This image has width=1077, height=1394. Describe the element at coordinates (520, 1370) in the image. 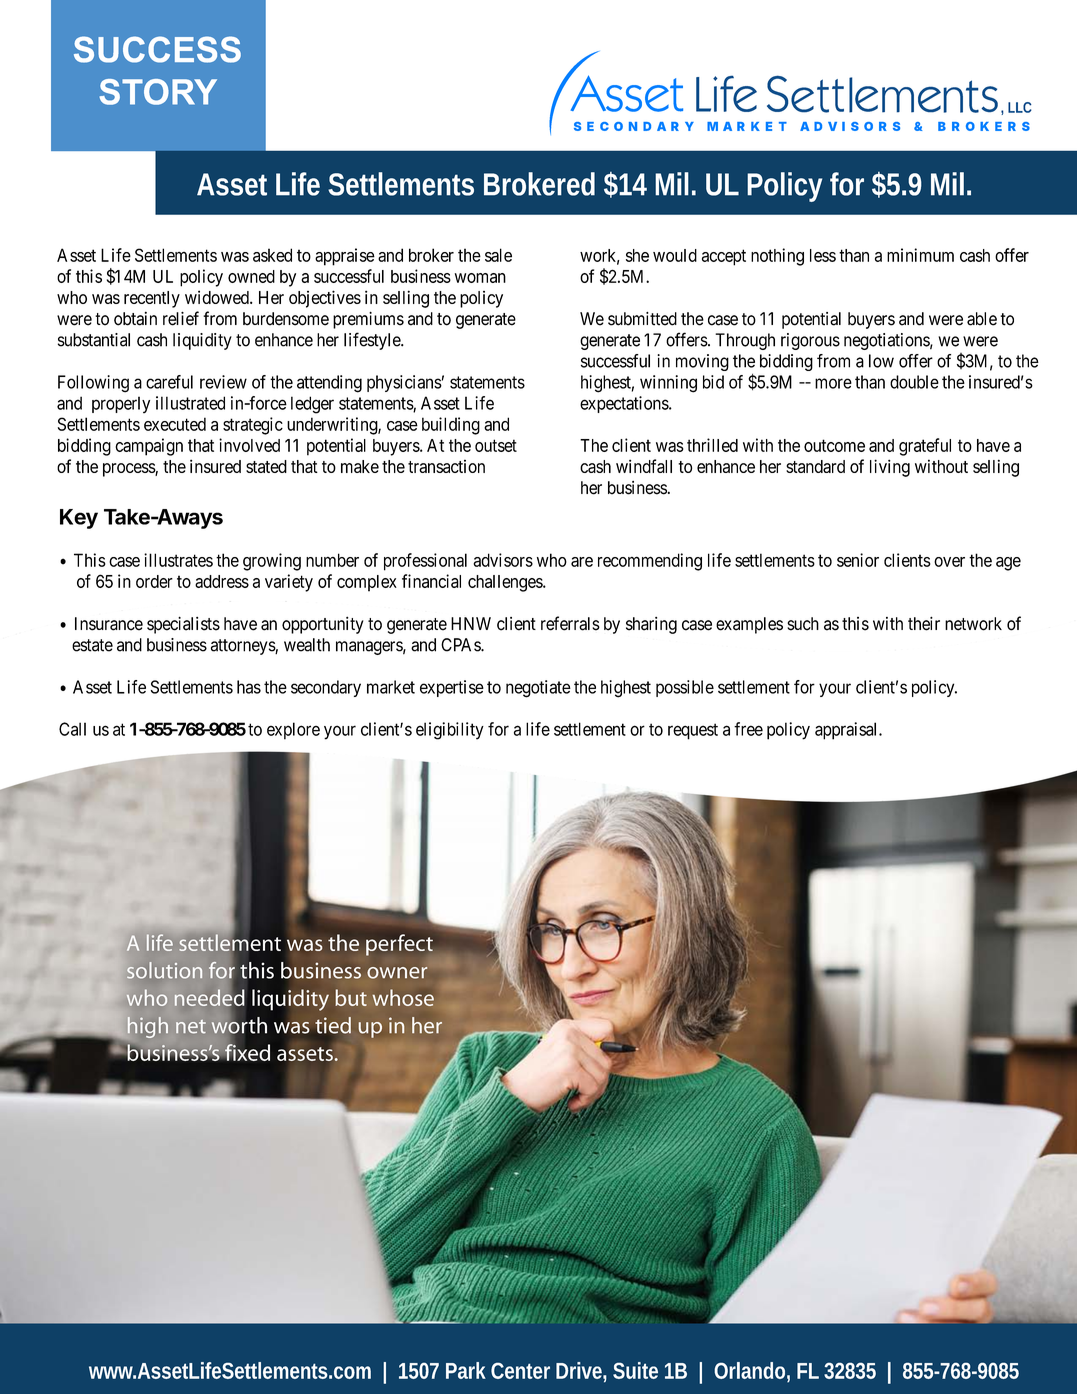

I see `Center` at that location.
